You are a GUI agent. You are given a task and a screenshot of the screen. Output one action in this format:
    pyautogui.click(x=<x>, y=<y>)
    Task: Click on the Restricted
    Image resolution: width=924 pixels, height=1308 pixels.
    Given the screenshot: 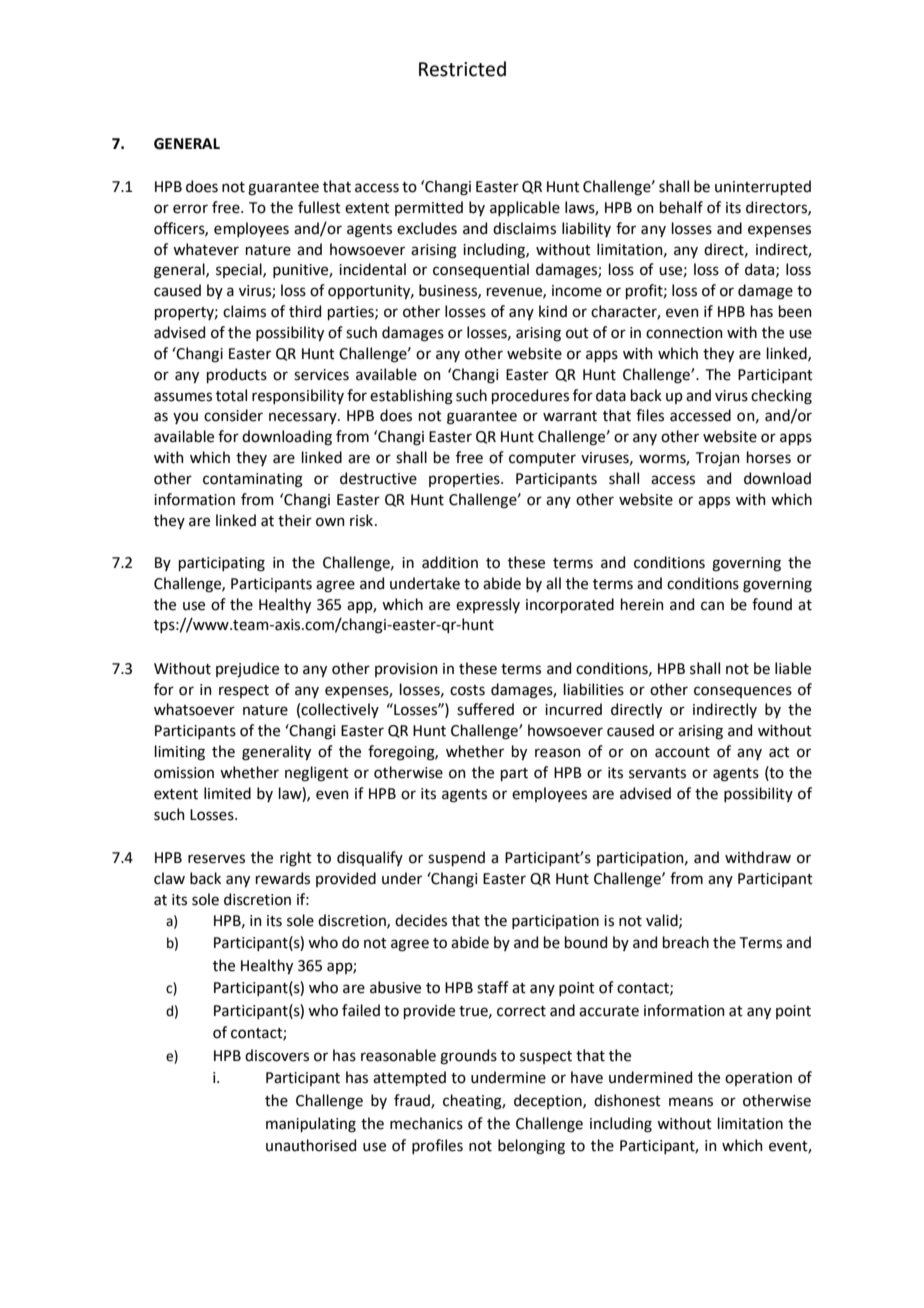 What is the action you would take?
    pyautogui.click(x=462, y=69)
